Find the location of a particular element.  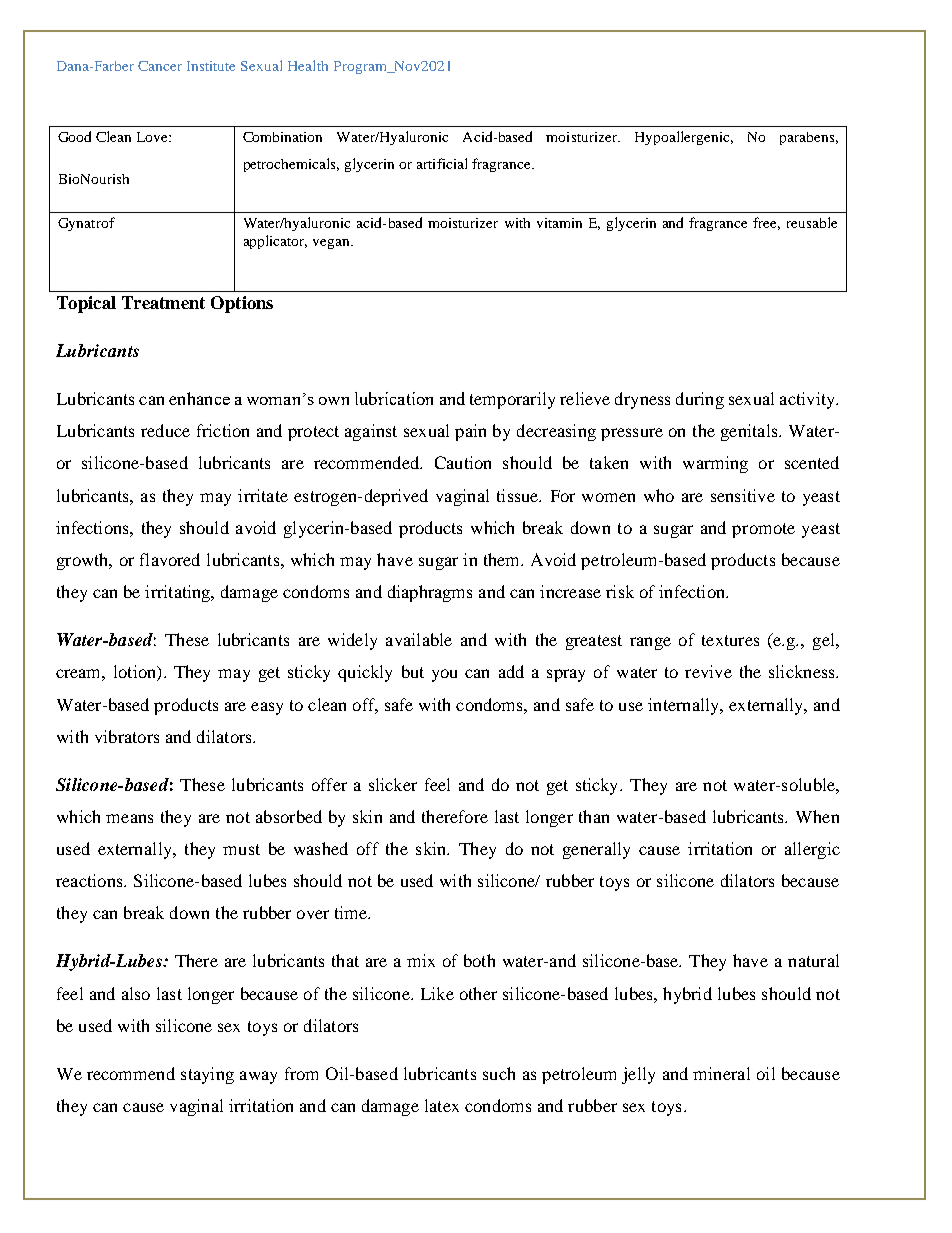

latex is located at coordinates (442, 1105).
